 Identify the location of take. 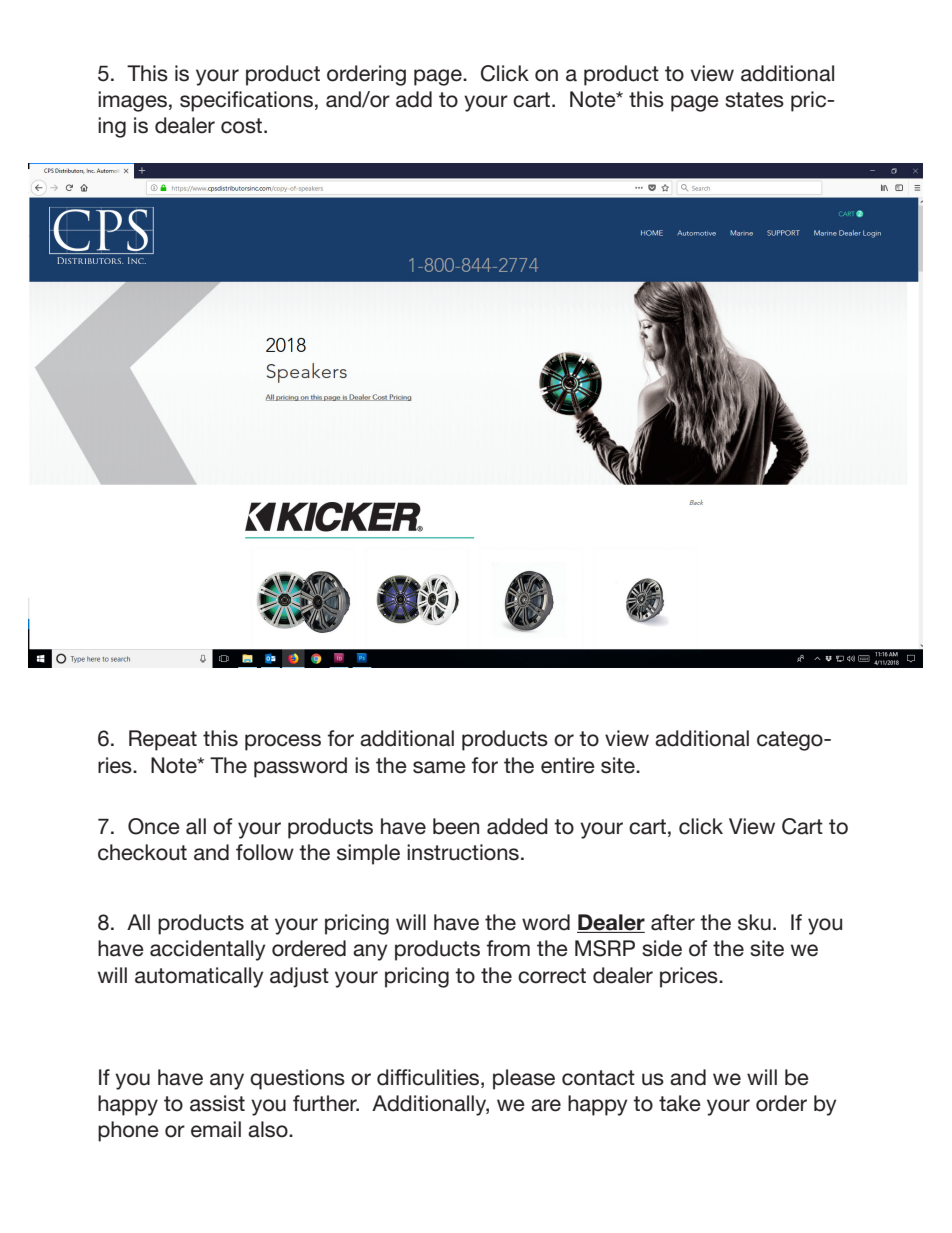
(680, 1103).
